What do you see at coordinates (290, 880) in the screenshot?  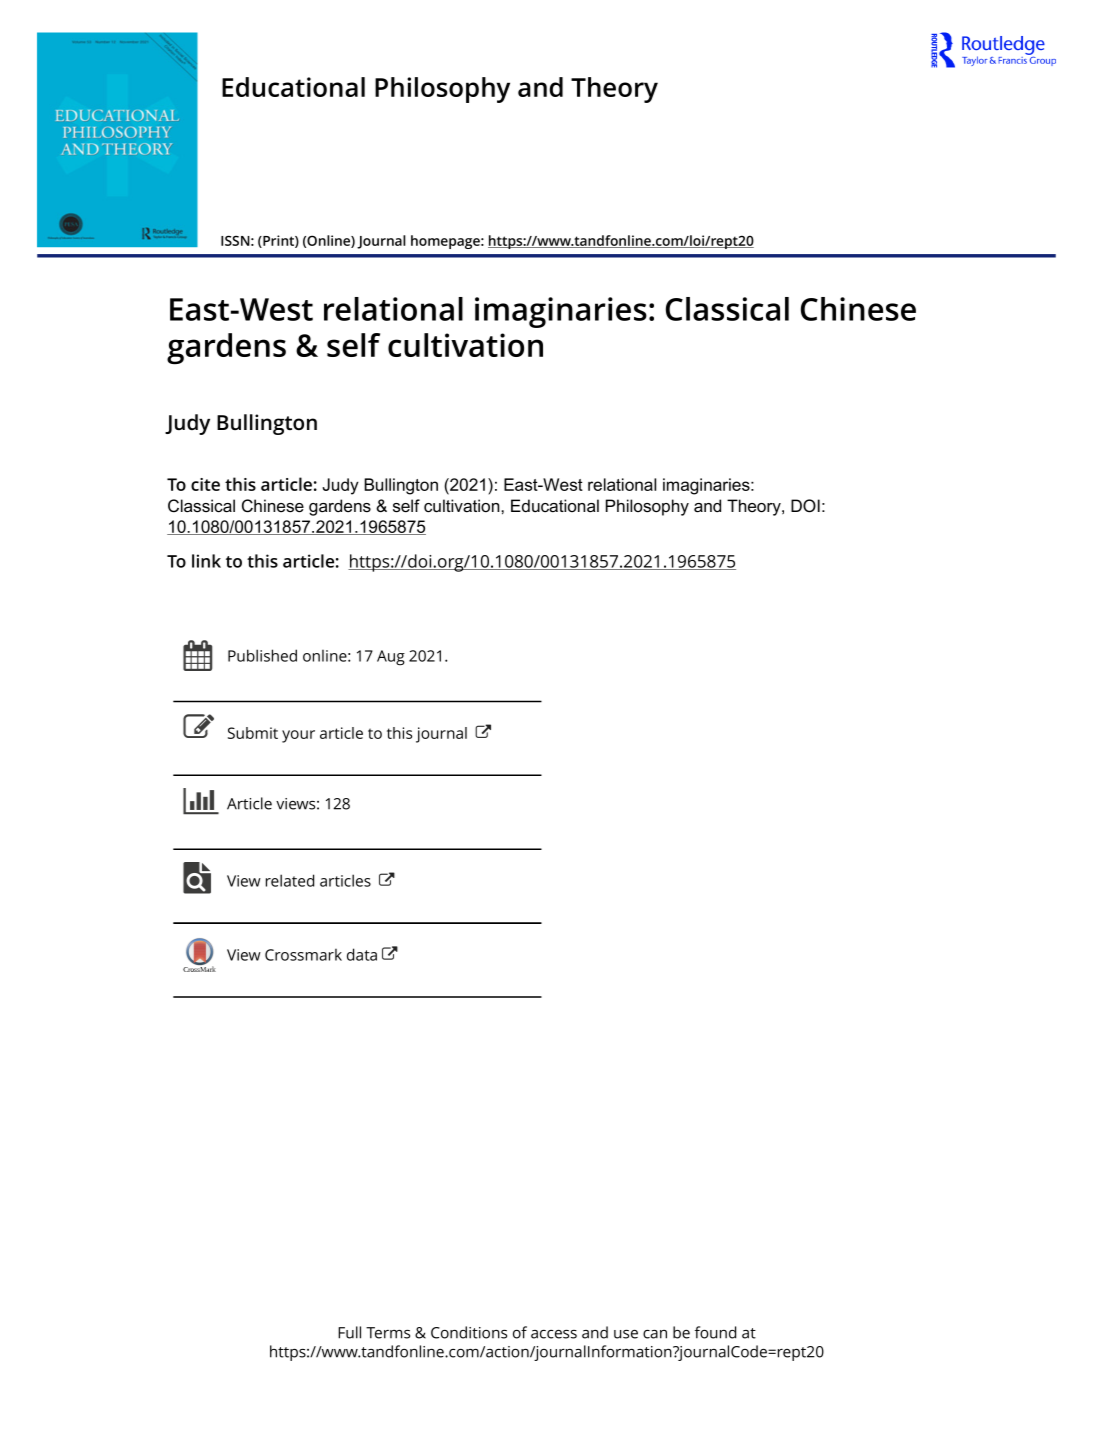 I see `related` at bounding box center [290, 880].
